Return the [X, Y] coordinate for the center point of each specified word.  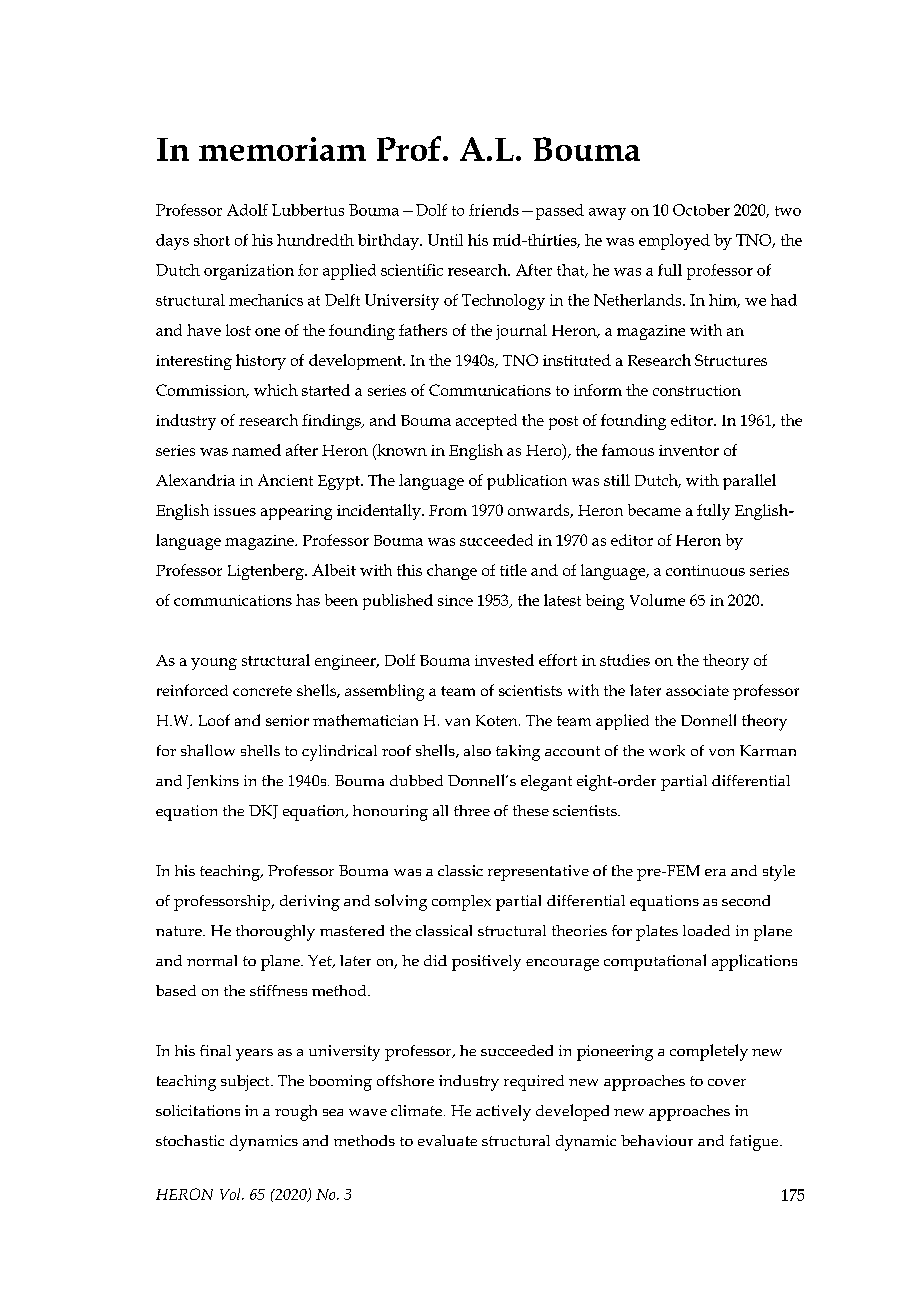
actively [503, 1113]
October [701, 210]
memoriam [282, 149]
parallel [749, 482]
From [448, 510]
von [721, 752]
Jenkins [213, 782]
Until [445, 240]
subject [246, 1083]
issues [235, 510]
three [472, 810]
